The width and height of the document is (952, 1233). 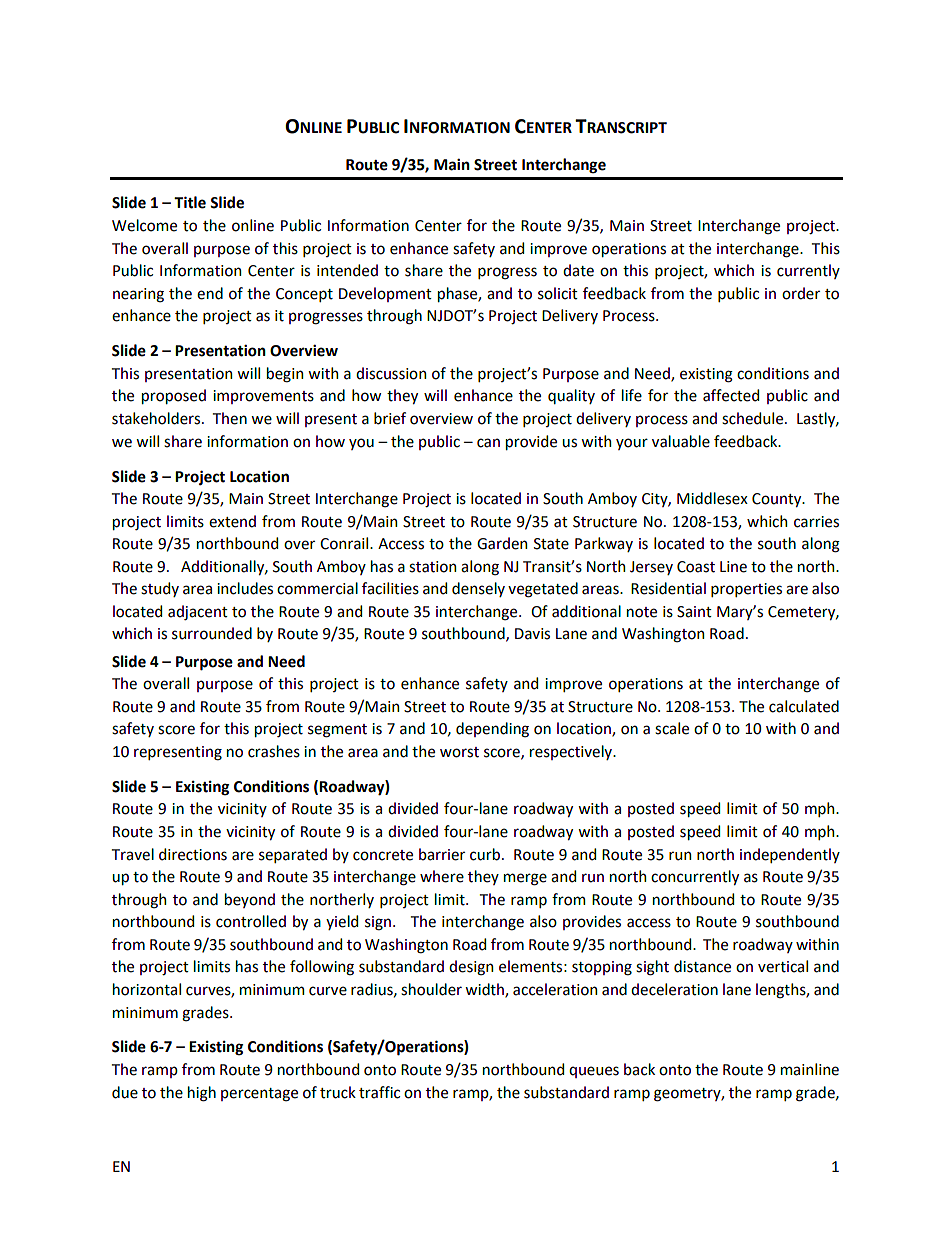 What do you see at coordinates (801, 293) in the document?
I see `order` at bounding box center [801, 293].
